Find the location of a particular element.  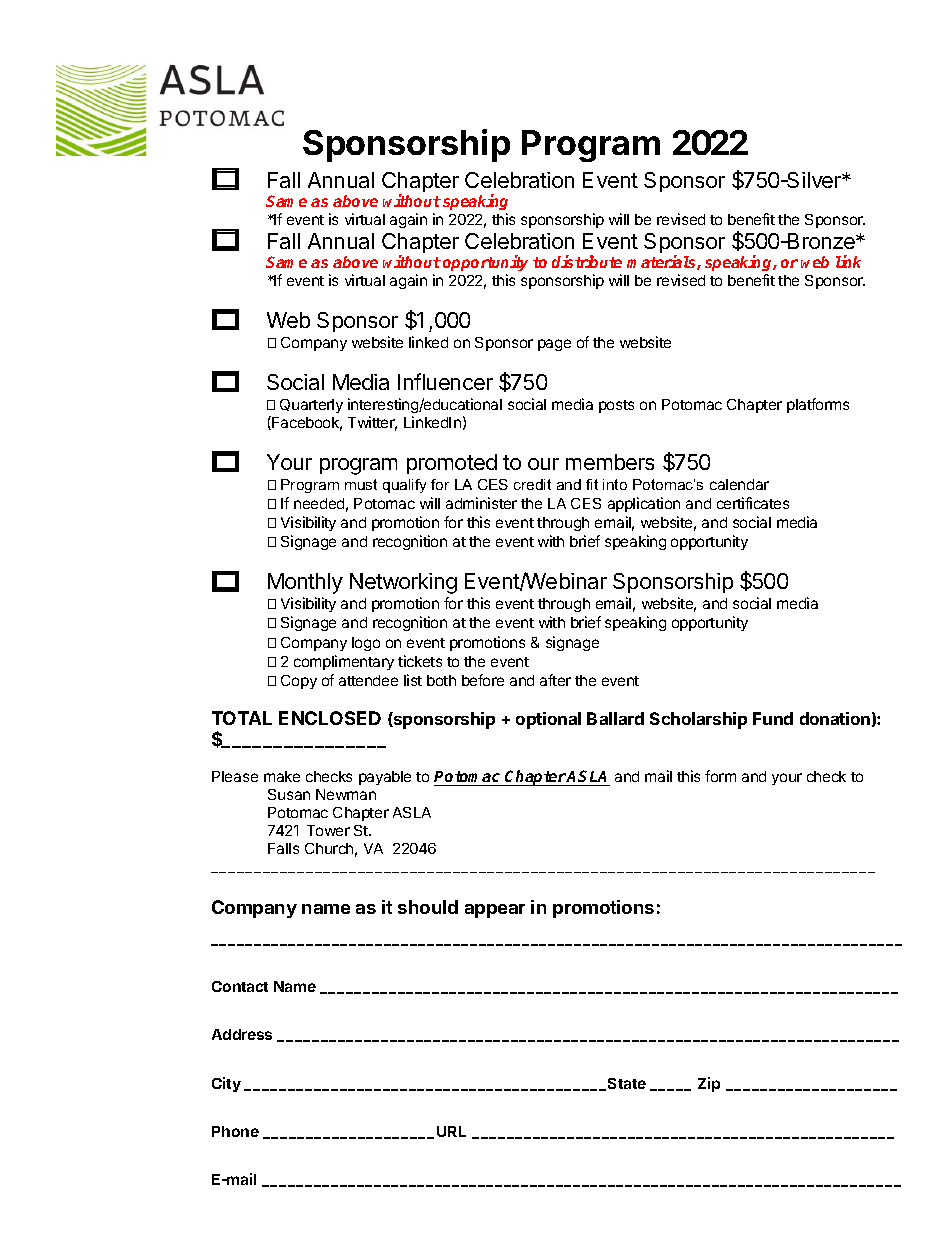

Quarterly is located at coordinates (311, 406).
